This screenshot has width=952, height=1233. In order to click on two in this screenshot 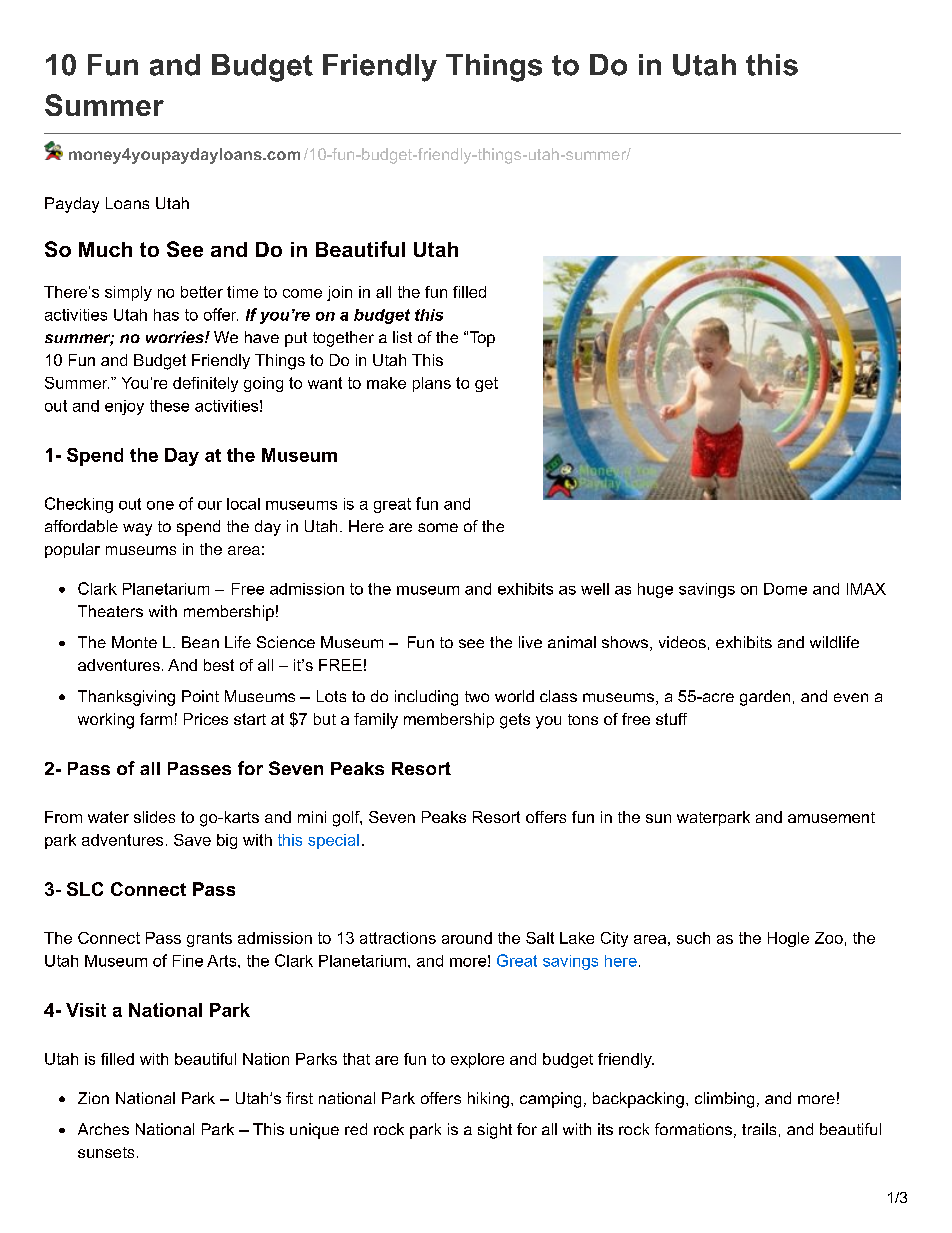, I will do `click(477, 696)`.
